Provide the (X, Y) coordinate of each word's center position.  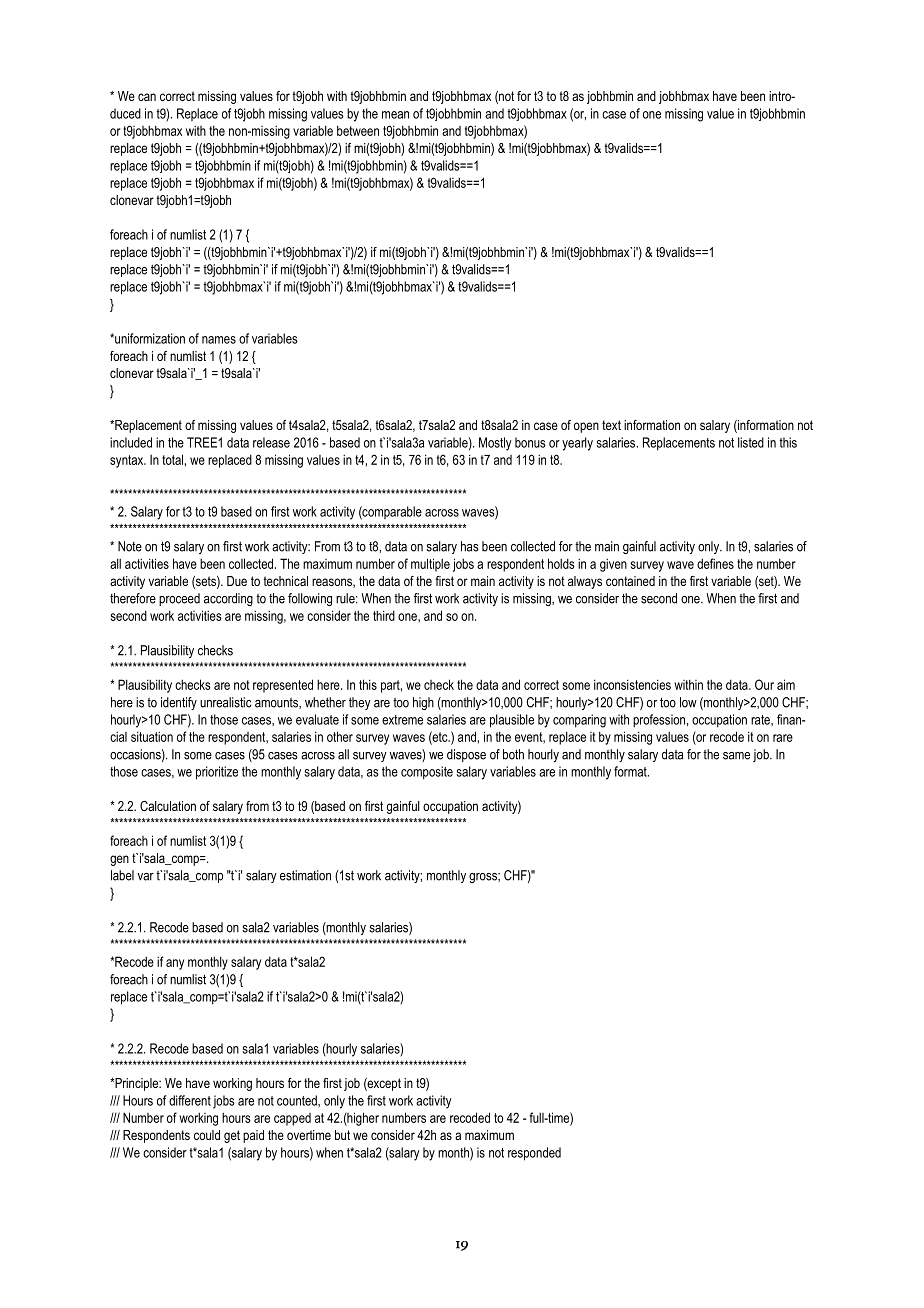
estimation (305, 875)
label (122, 875)
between (358, 130)
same (736, 756)
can (147, 97)
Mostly (495, 444)
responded (534, 1154)
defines (715, 563)
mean (395, 115)
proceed (179, 599)
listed (751, 442)
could (207, 1135)
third (384, 615)
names (219, 340)
